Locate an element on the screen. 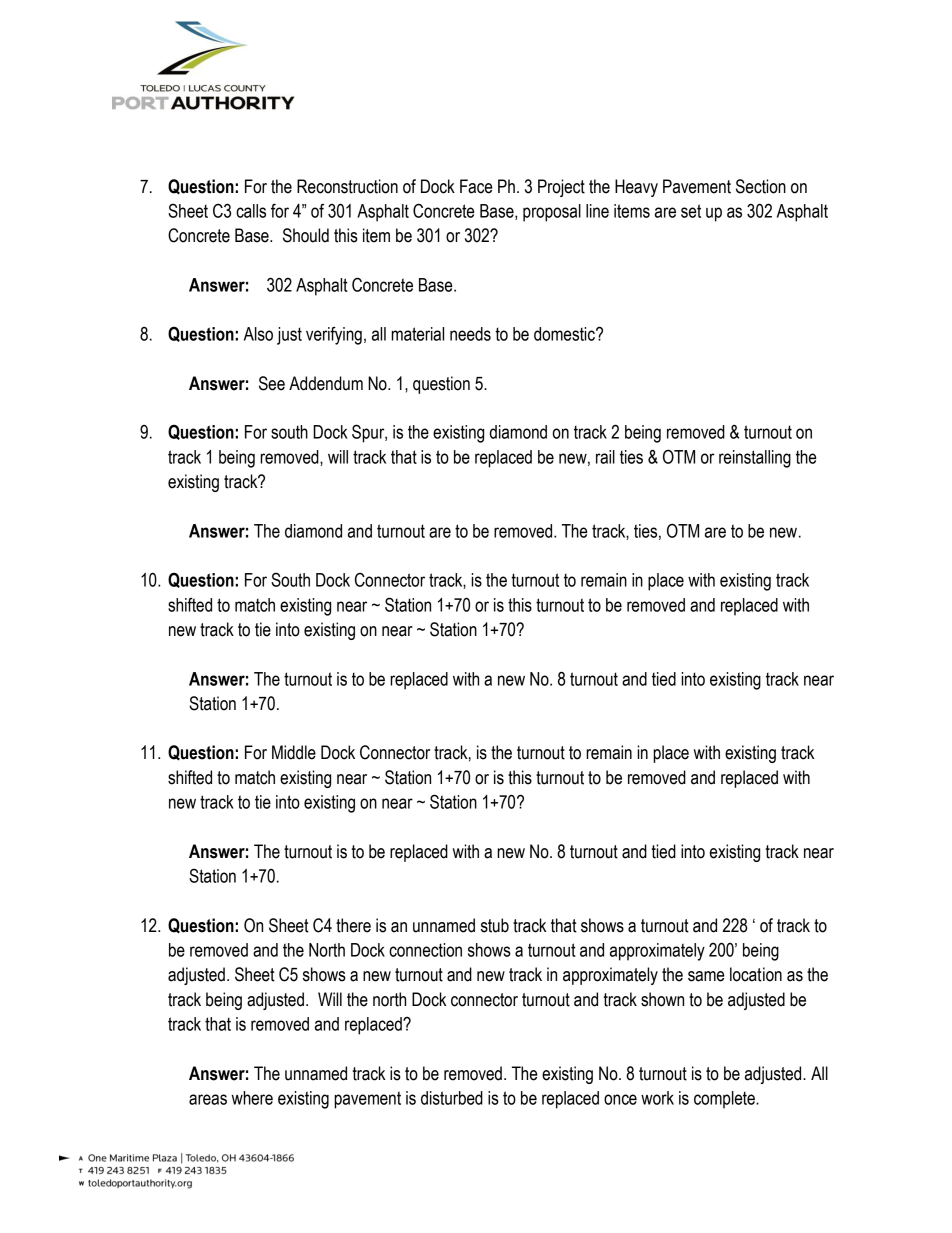 Image resolution: width=952 pixels, height=1233 pixels. reinstalling is located at coordinates (755, 459).
